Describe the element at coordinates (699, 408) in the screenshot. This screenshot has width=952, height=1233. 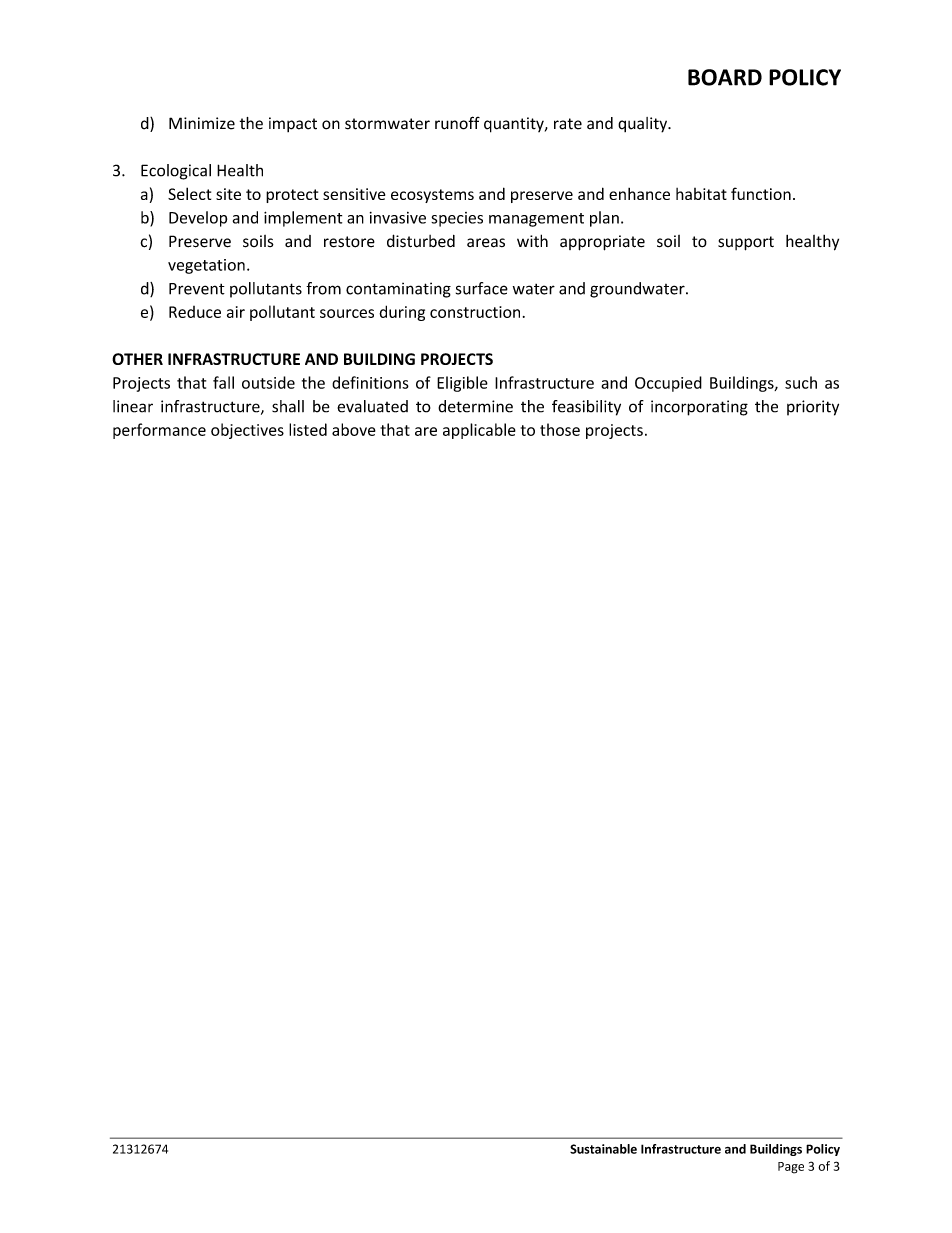
I see `incorporating` at that location.
